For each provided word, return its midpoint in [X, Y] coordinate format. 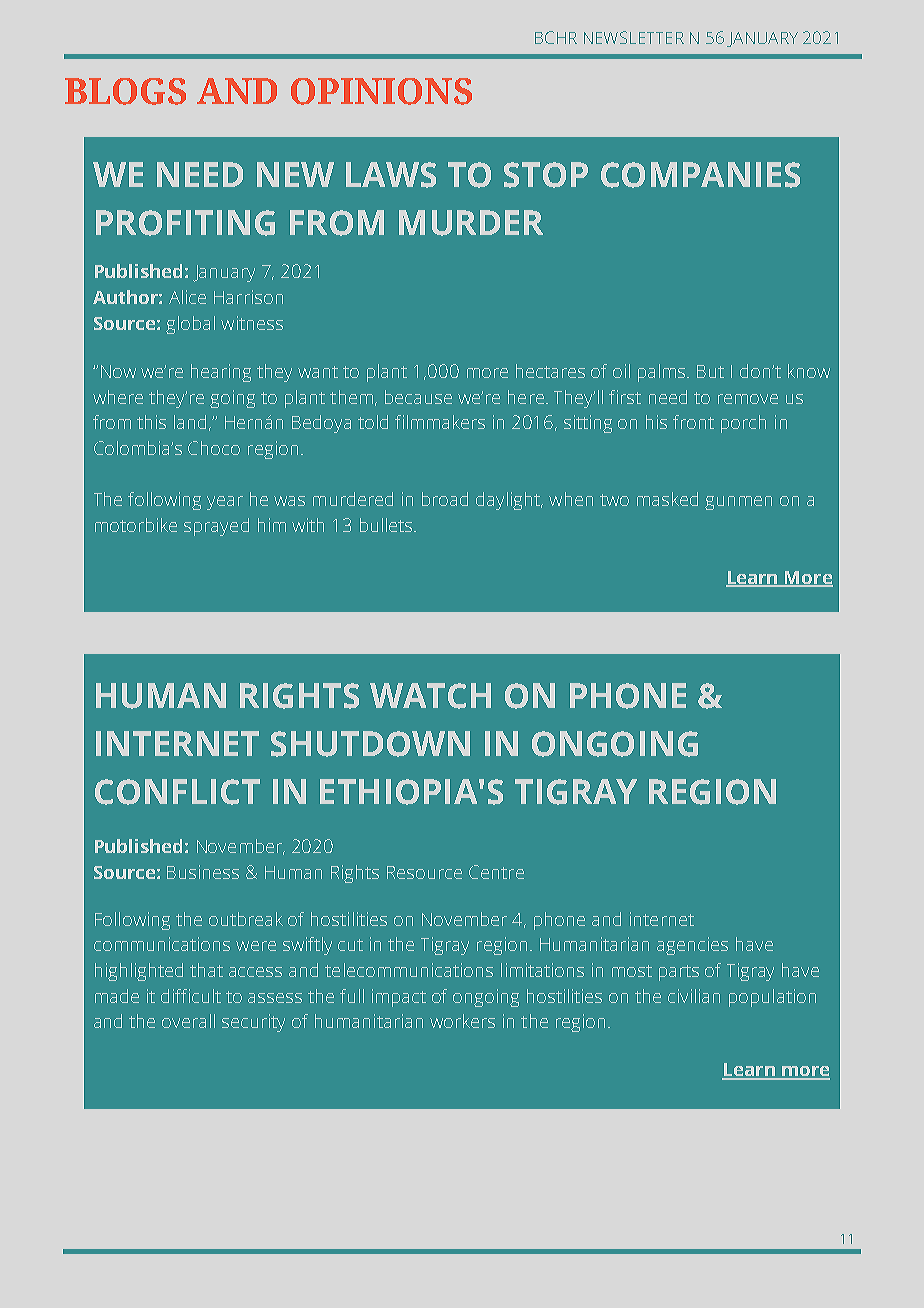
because [418, 397]
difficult [191, 996]
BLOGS [125, 91]
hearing [221, 373]
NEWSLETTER [634, 37]
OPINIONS [381, 91]
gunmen [738, 503]
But [710, 371]
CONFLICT [177, 792]
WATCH [430, 696]
